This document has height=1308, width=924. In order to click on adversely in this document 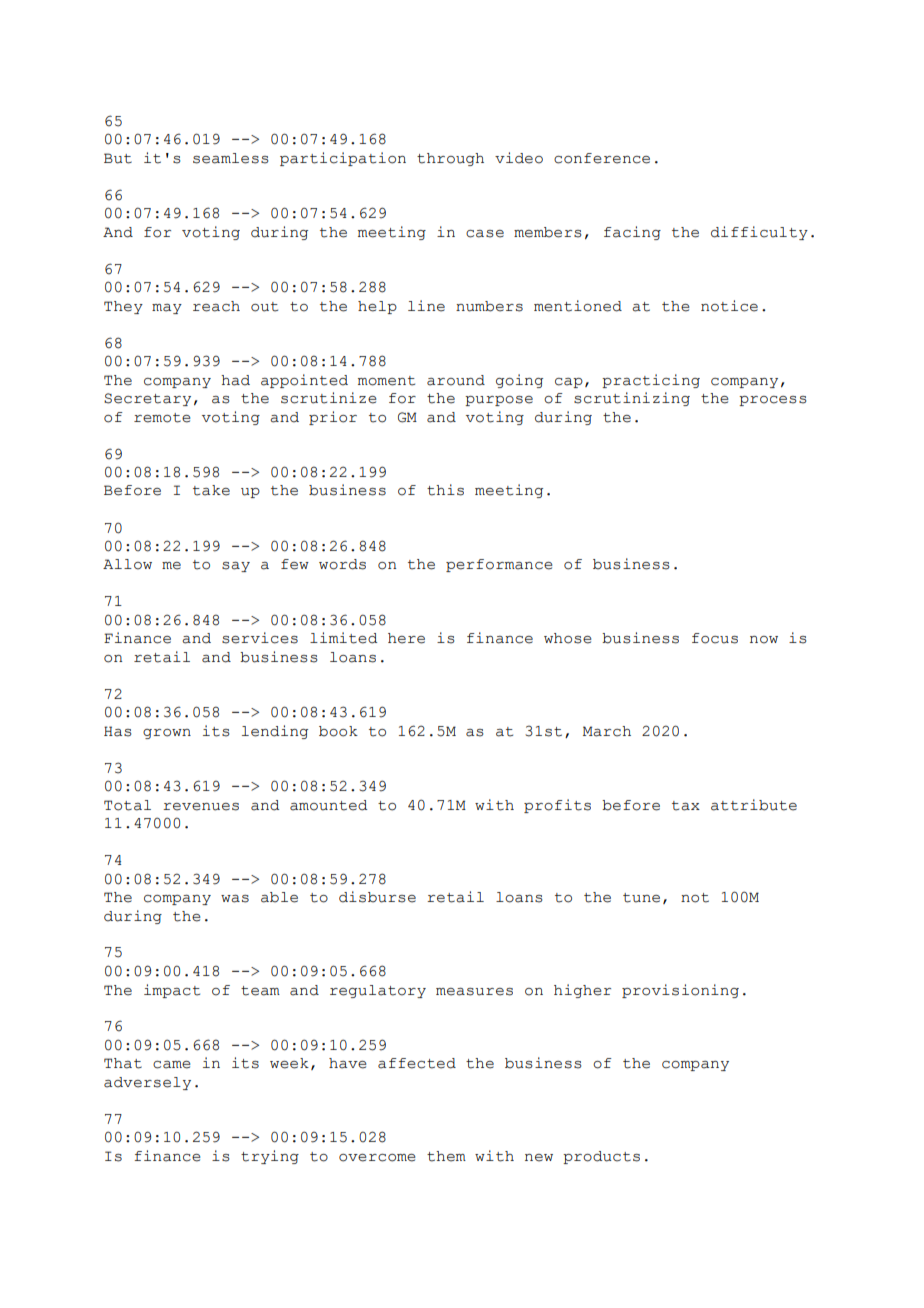, I will do `click(147, 1083)`.
